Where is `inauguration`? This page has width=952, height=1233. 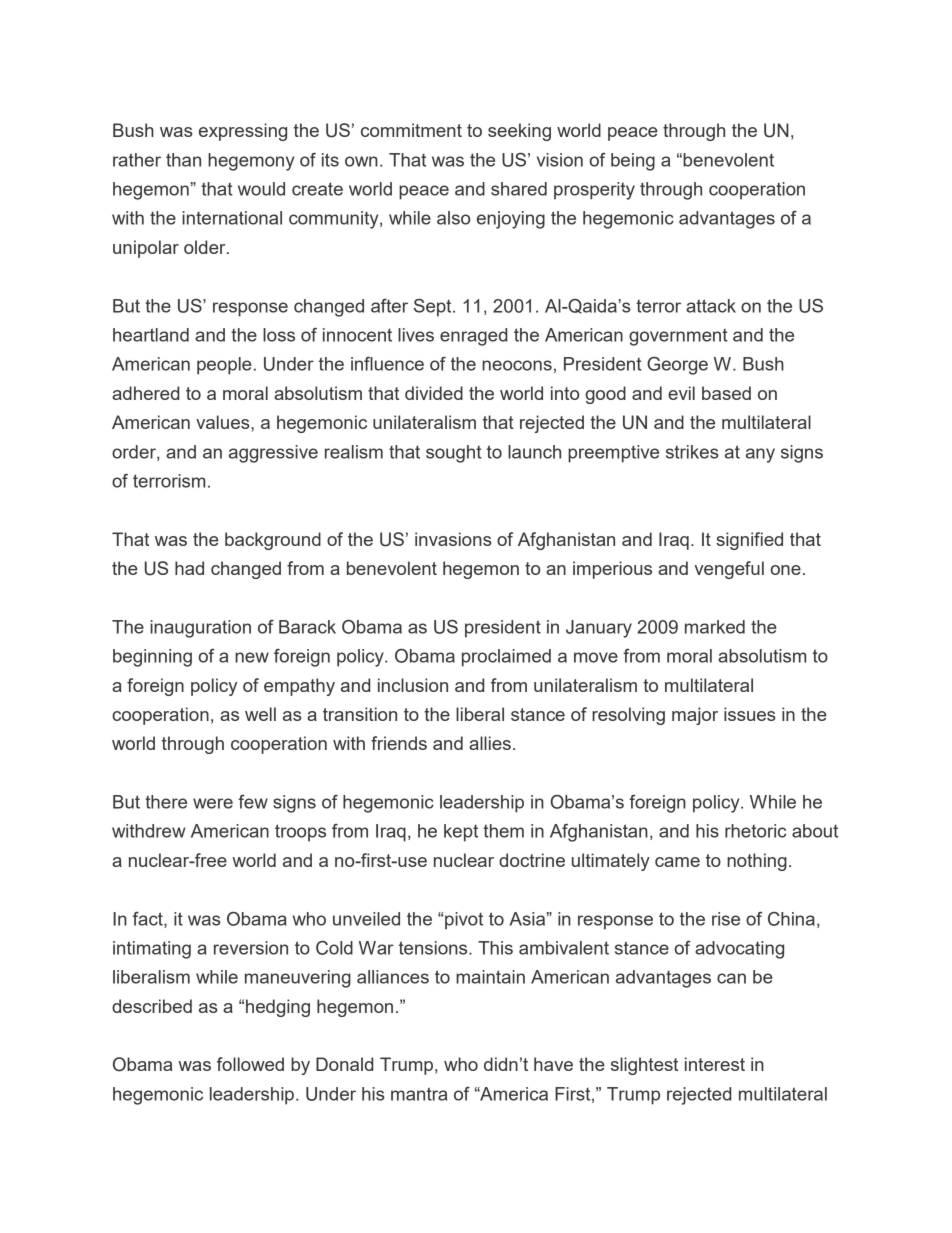
inauguration is located at coordinates (200, 629).
